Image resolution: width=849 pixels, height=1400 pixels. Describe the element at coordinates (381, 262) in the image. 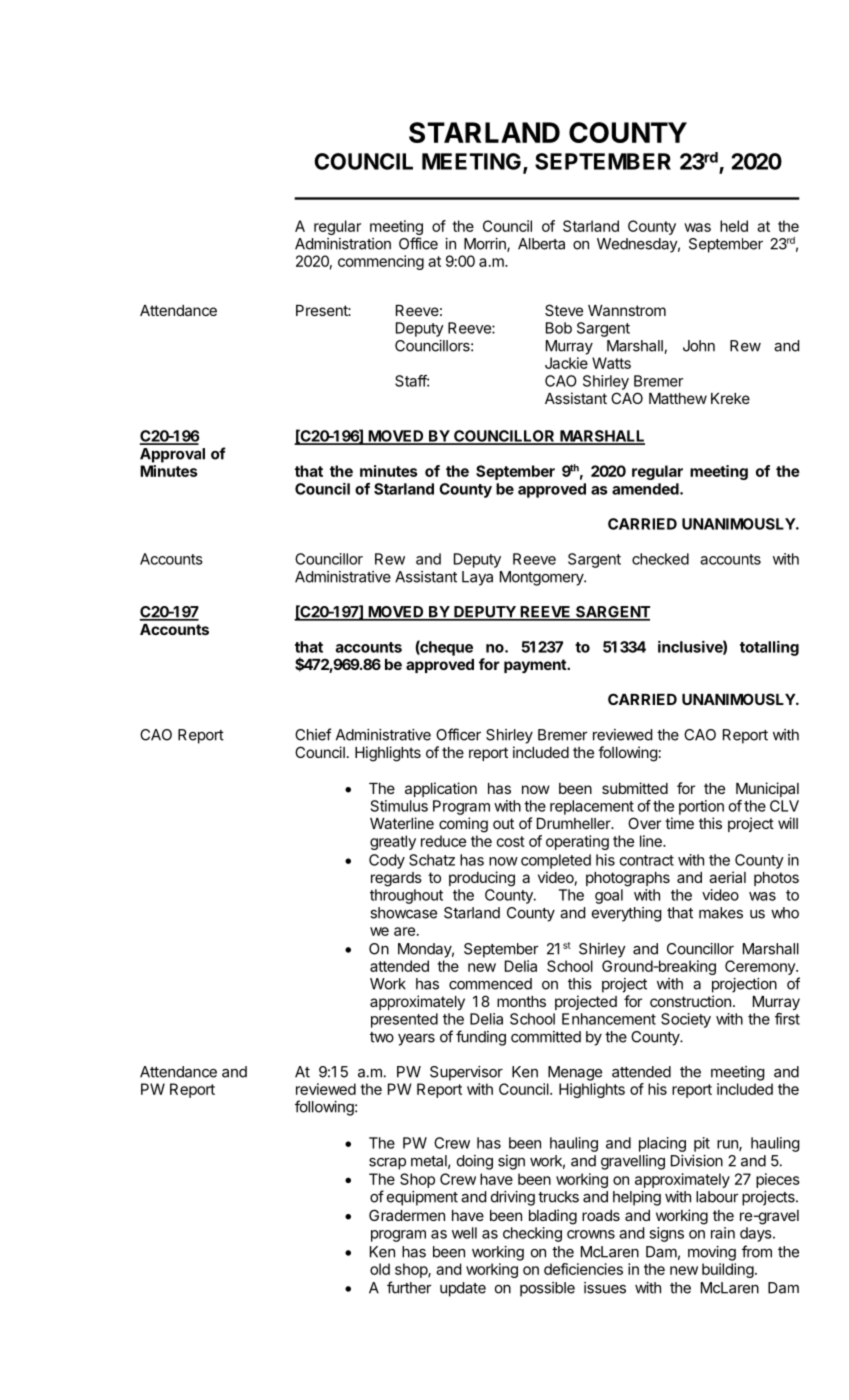

I see `commencing` at that location.
